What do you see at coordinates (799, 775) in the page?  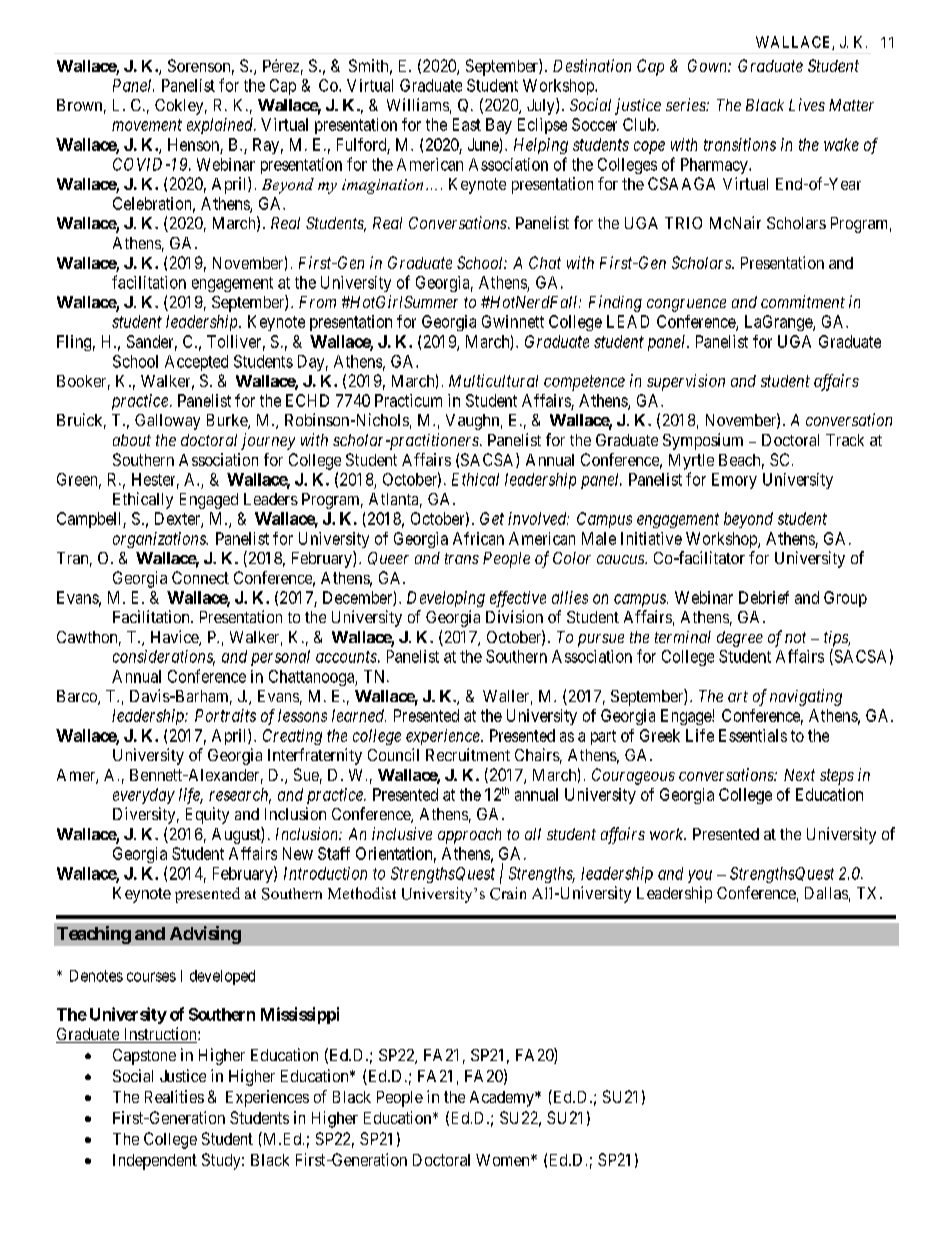 I see `Next` at bounding box center [799, 775].
